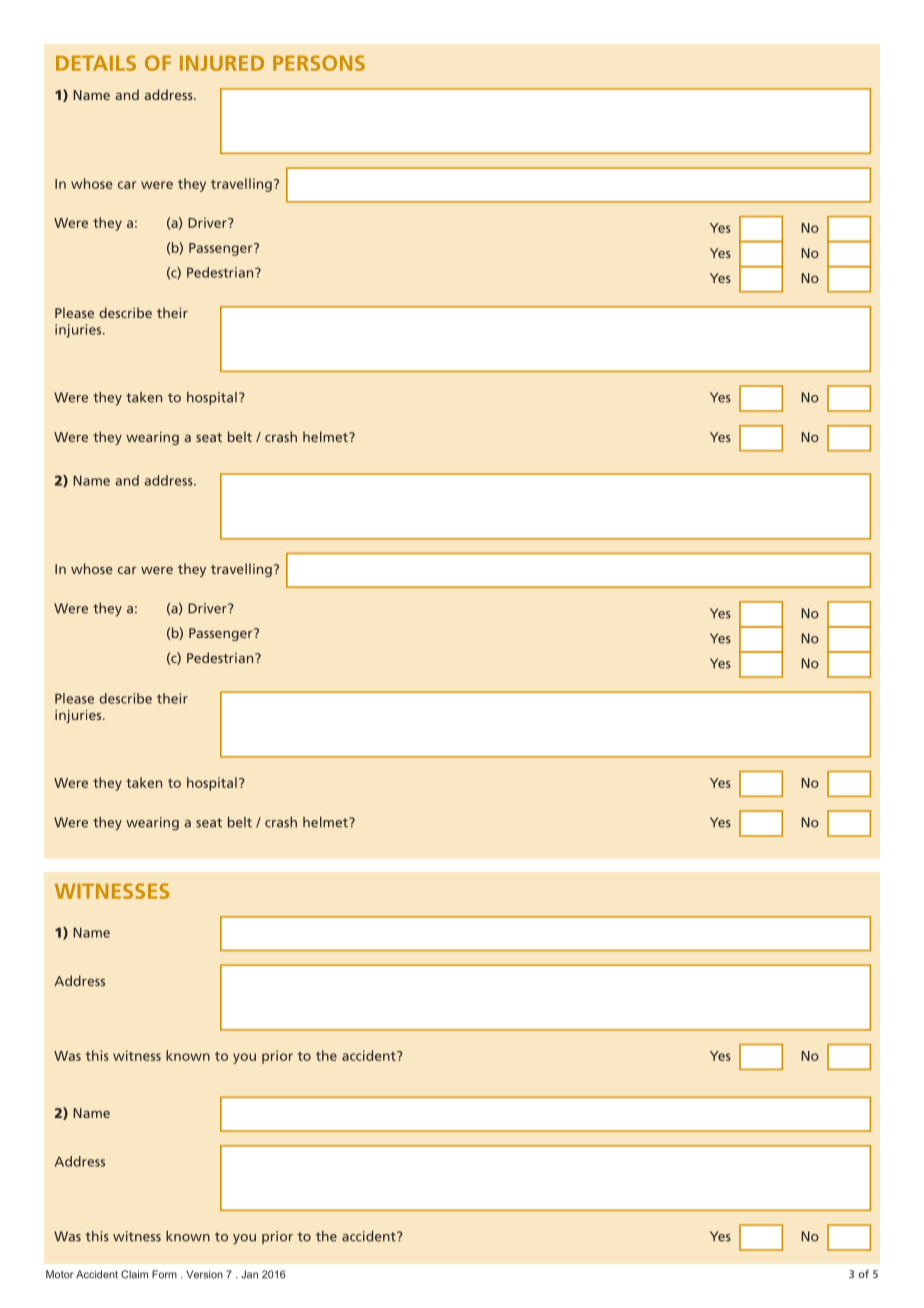  I want to click on Claim, so click(134, 1274).
